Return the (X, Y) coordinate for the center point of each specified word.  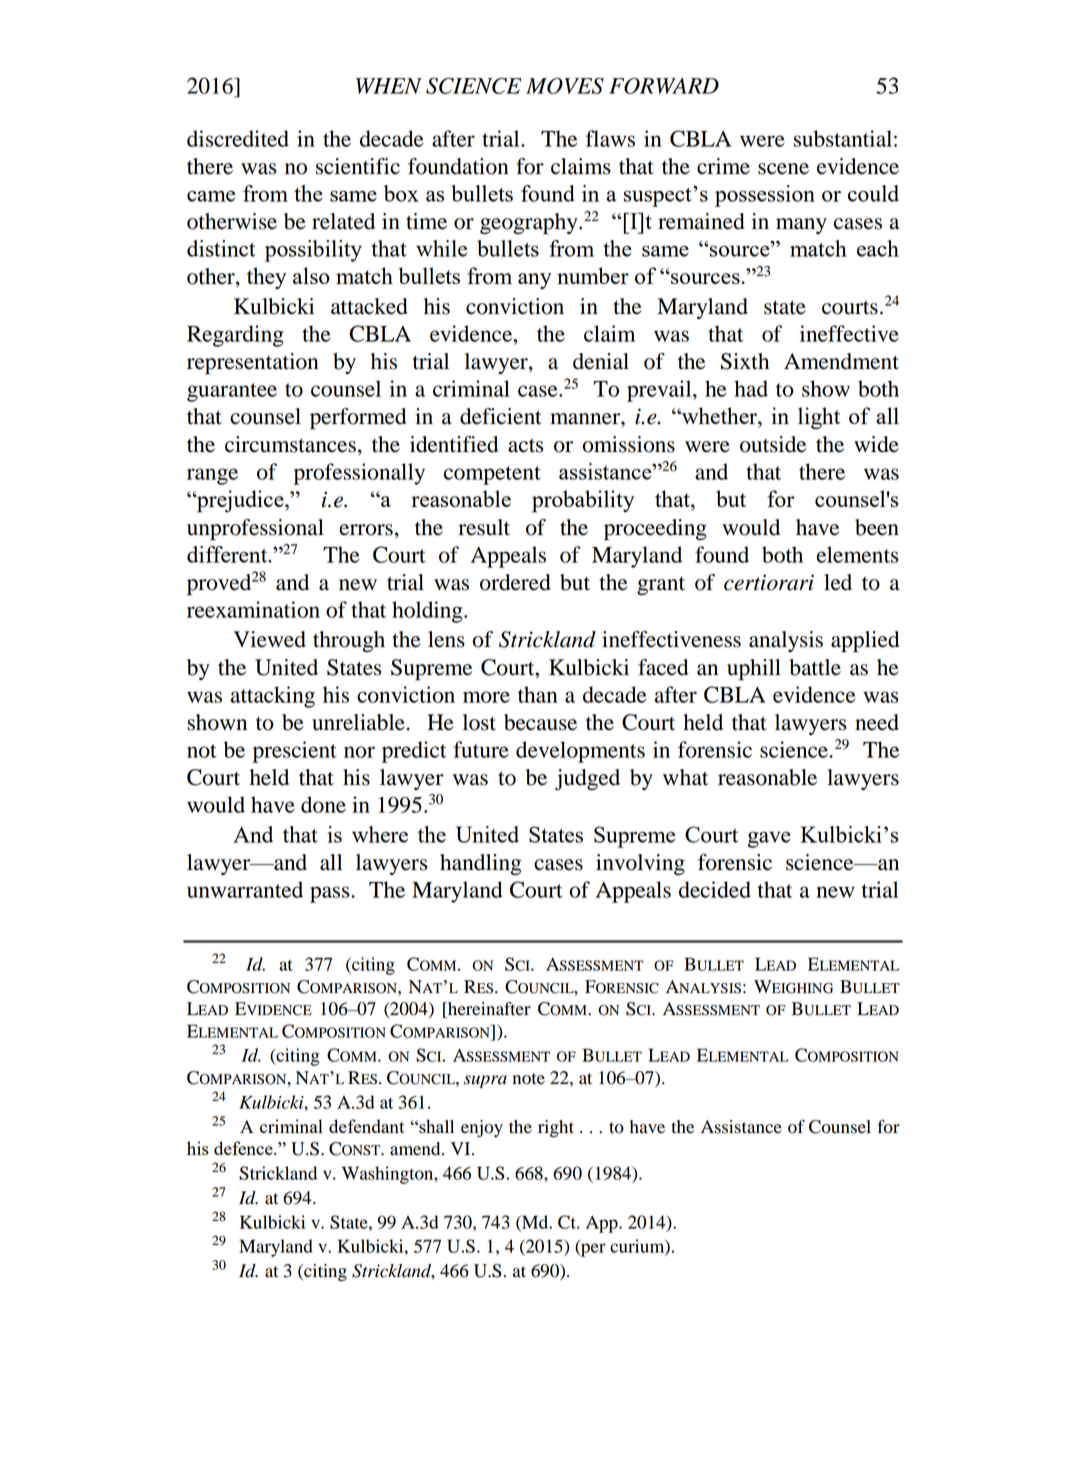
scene (783, 169)
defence (244, 1148)
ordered (515, 582)
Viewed (269, 639)
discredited (238, 138)
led (838, 582)
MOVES (565, 86)
